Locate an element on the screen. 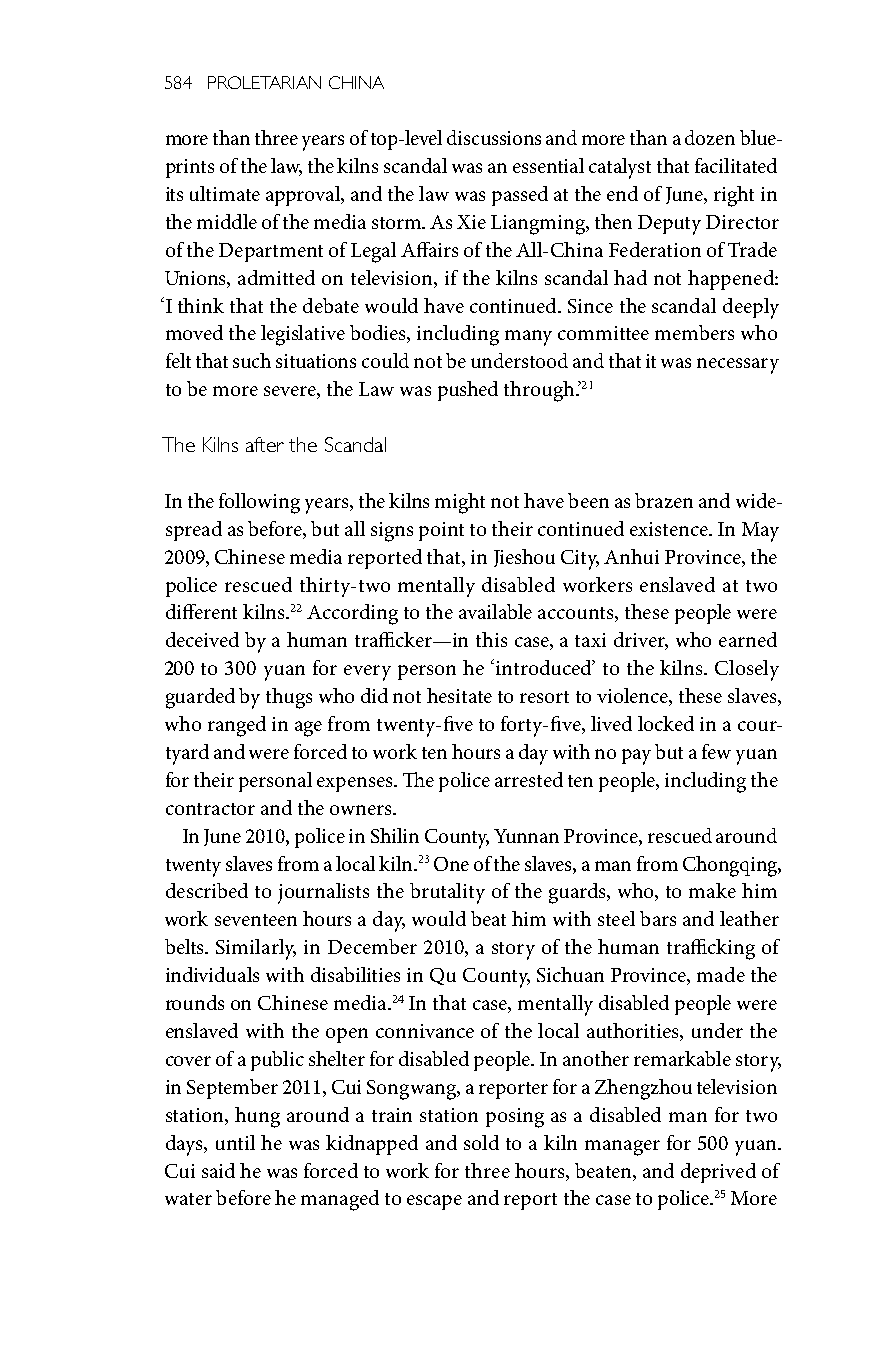 This screenshot has width=896, height=1371. this is located at coordinates (491, 639).
